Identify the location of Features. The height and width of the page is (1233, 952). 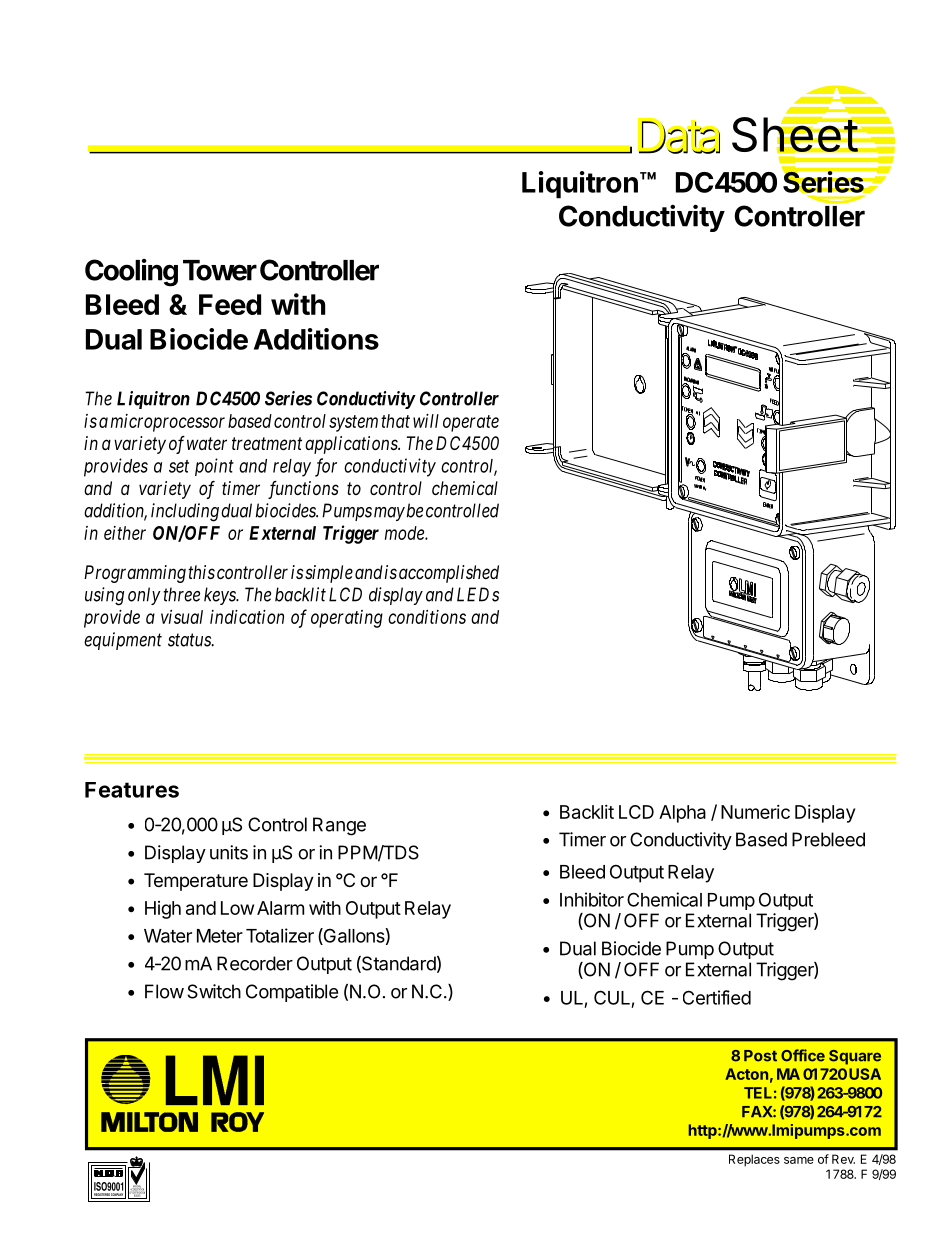
(132, 790).
